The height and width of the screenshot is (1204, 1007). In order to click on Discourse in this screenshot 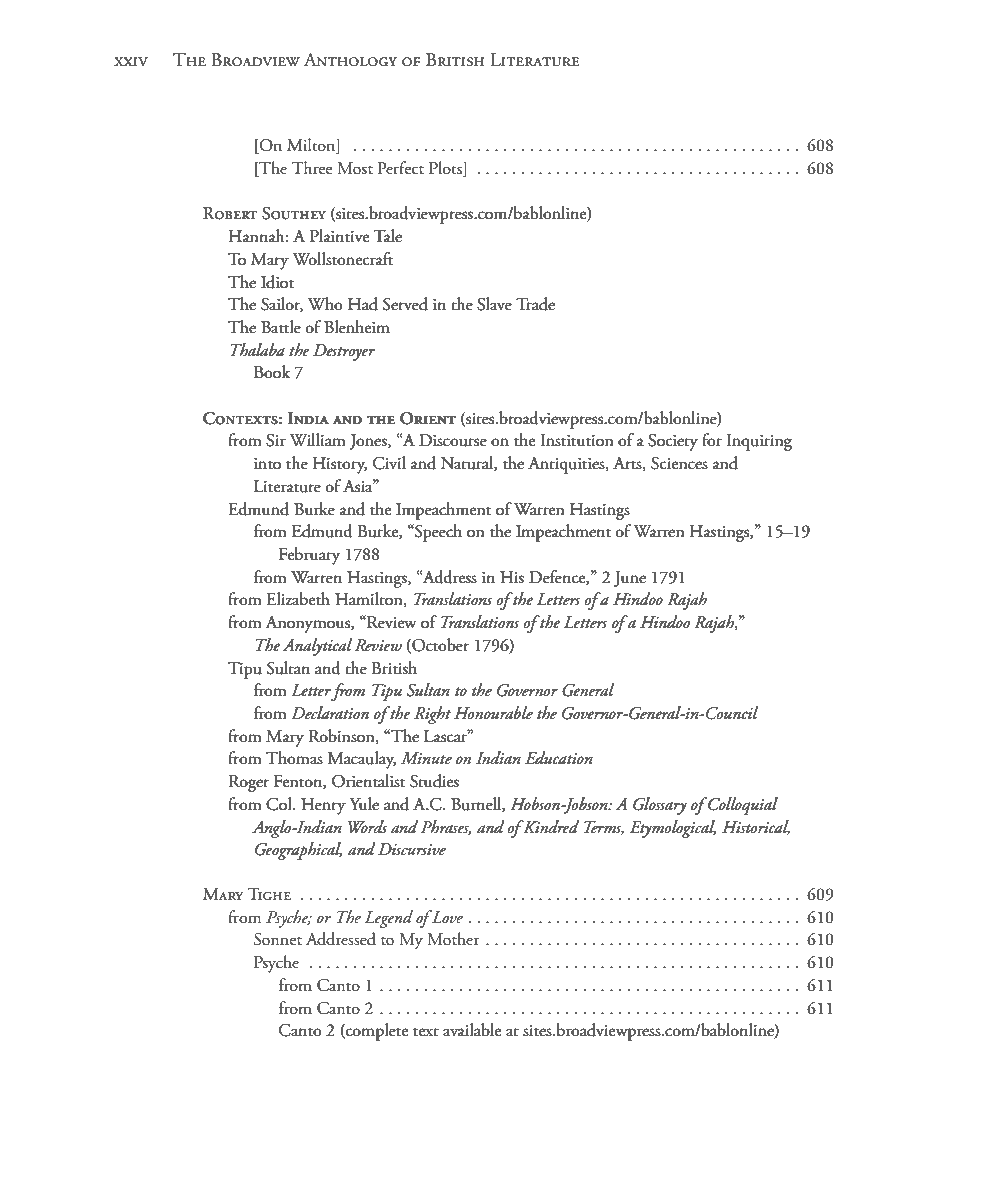, I will do `click(453, 440)`.
